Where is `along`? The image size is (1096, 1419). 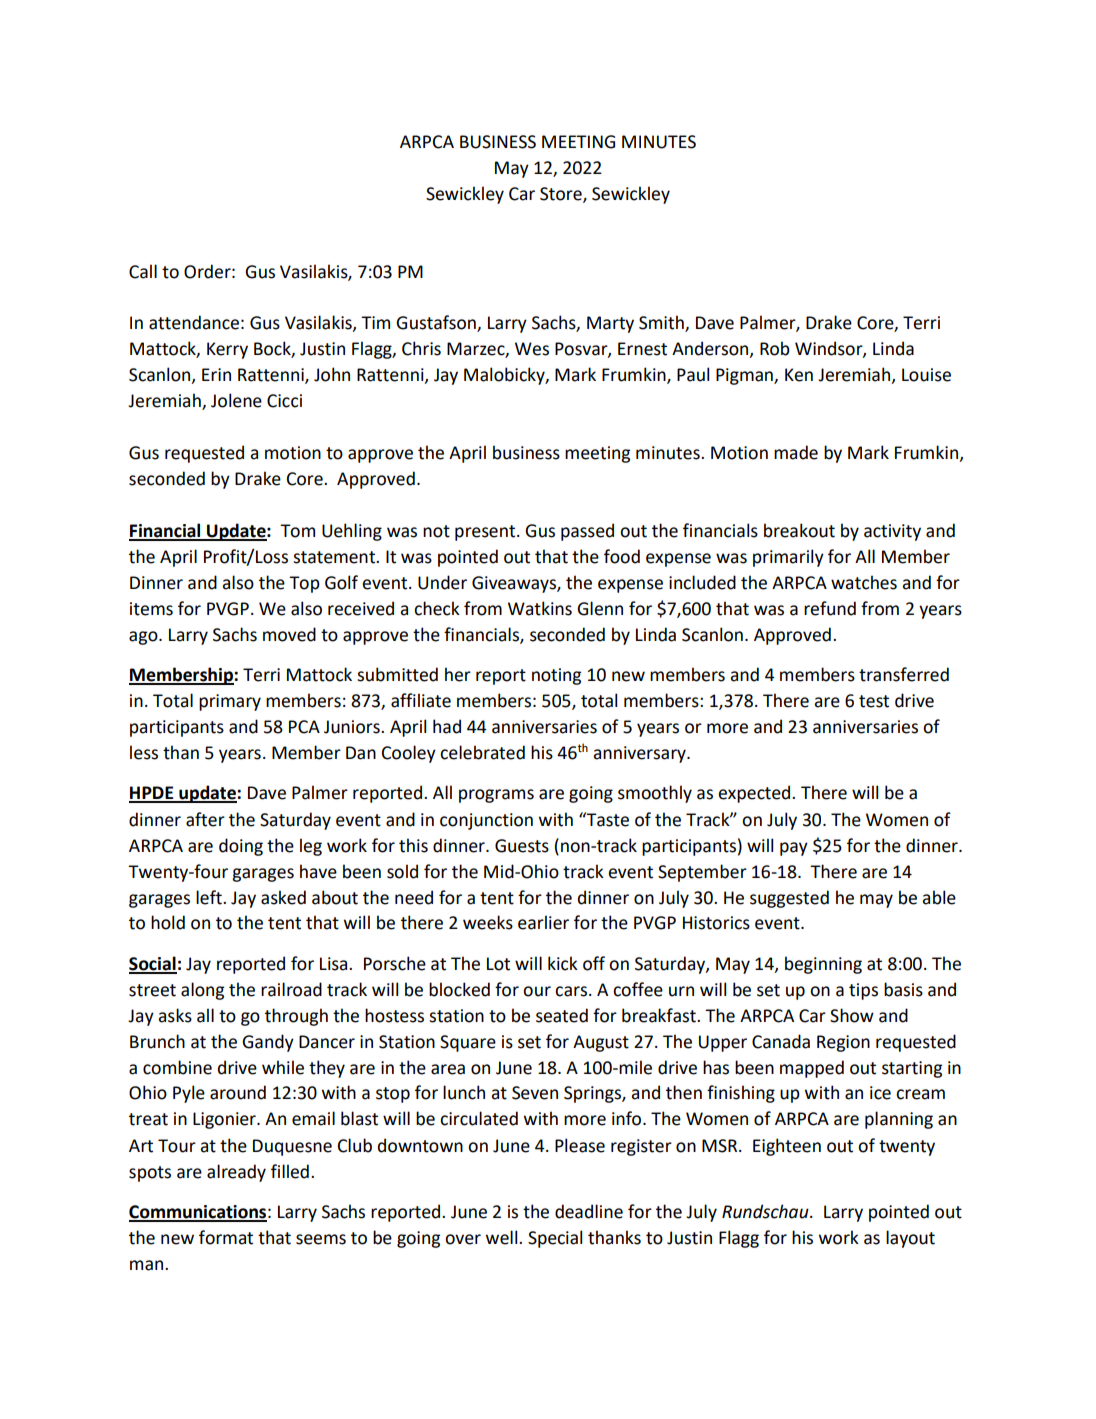
along is located at coordinates (202, 991).
